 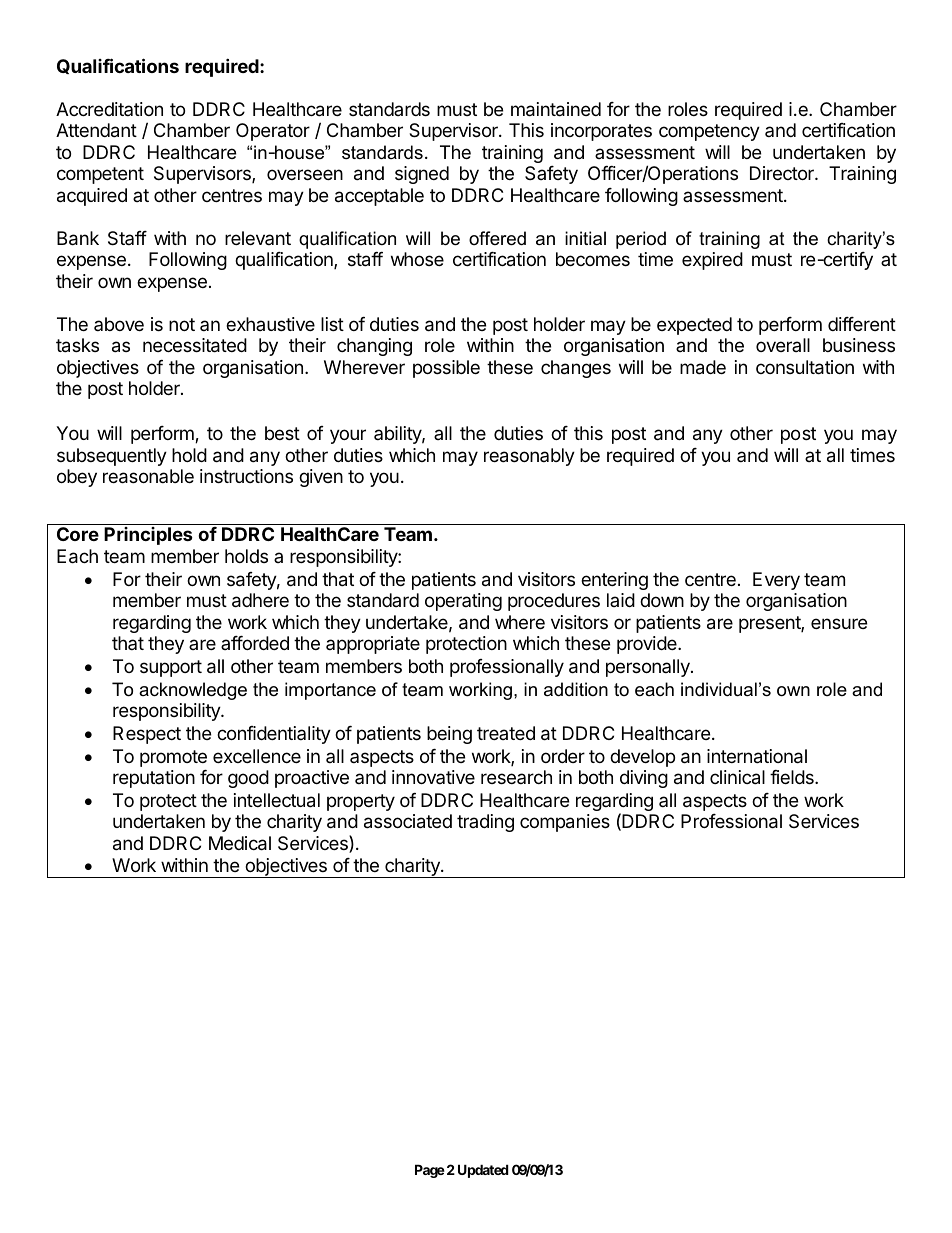 I want to click on signed, so click(x=422, y=175).
